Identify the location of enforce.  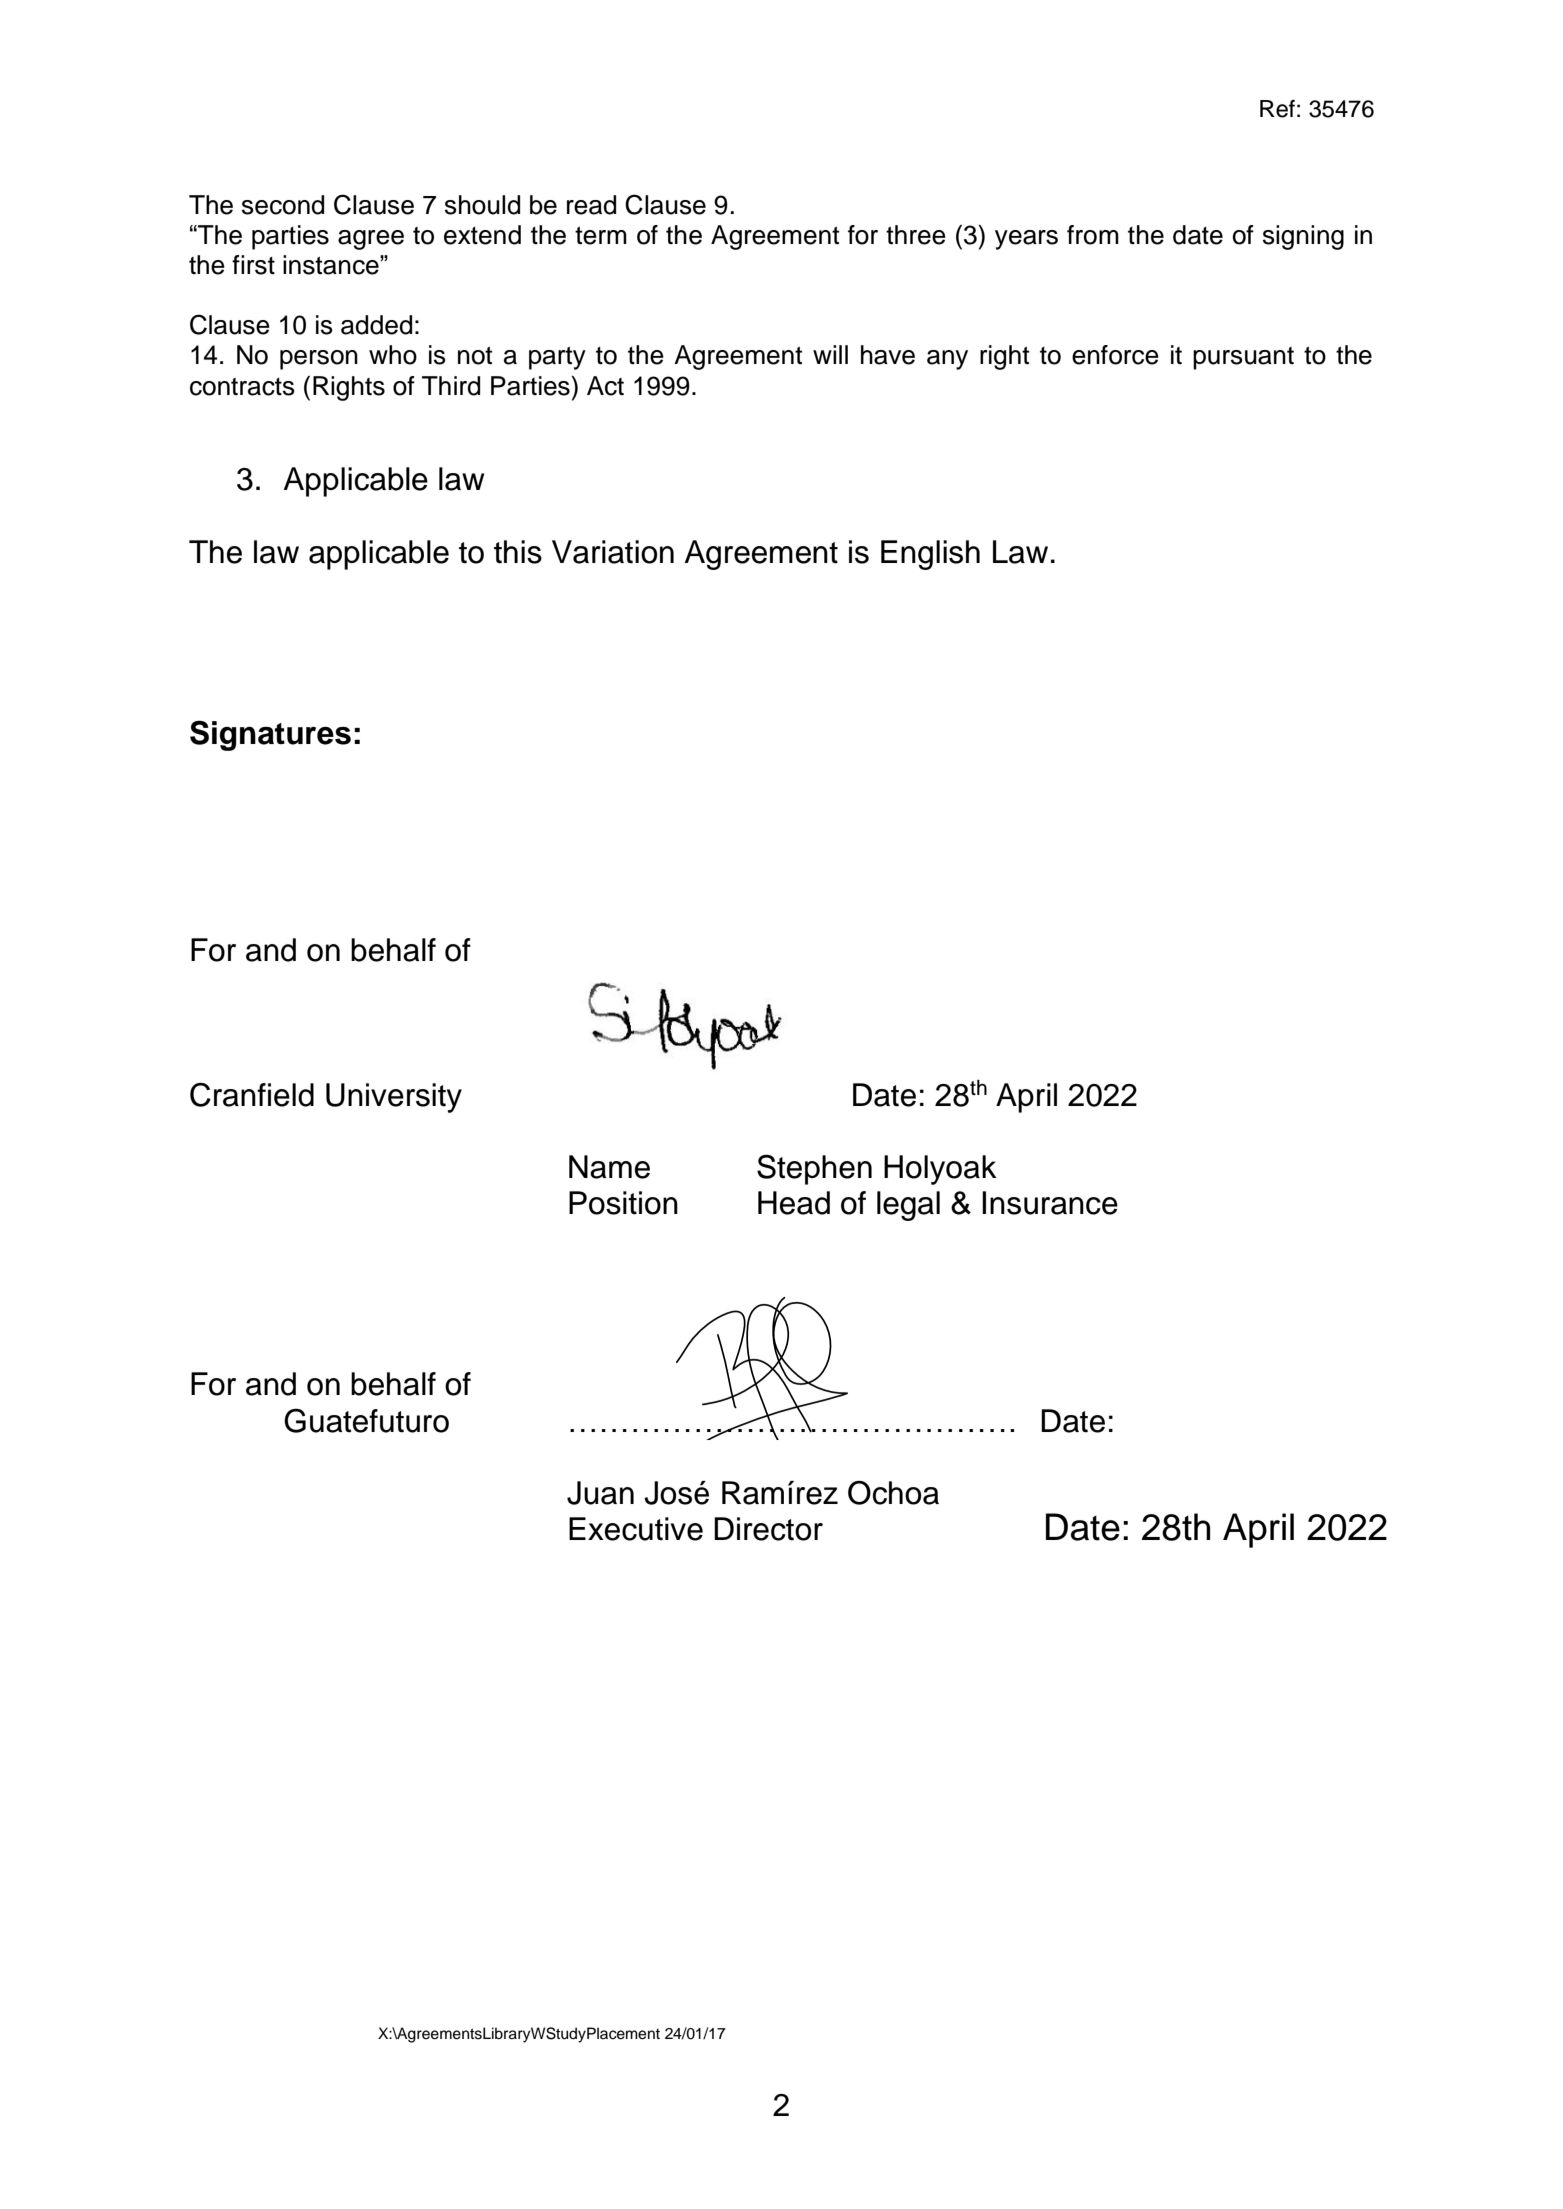
(1115, 355).
